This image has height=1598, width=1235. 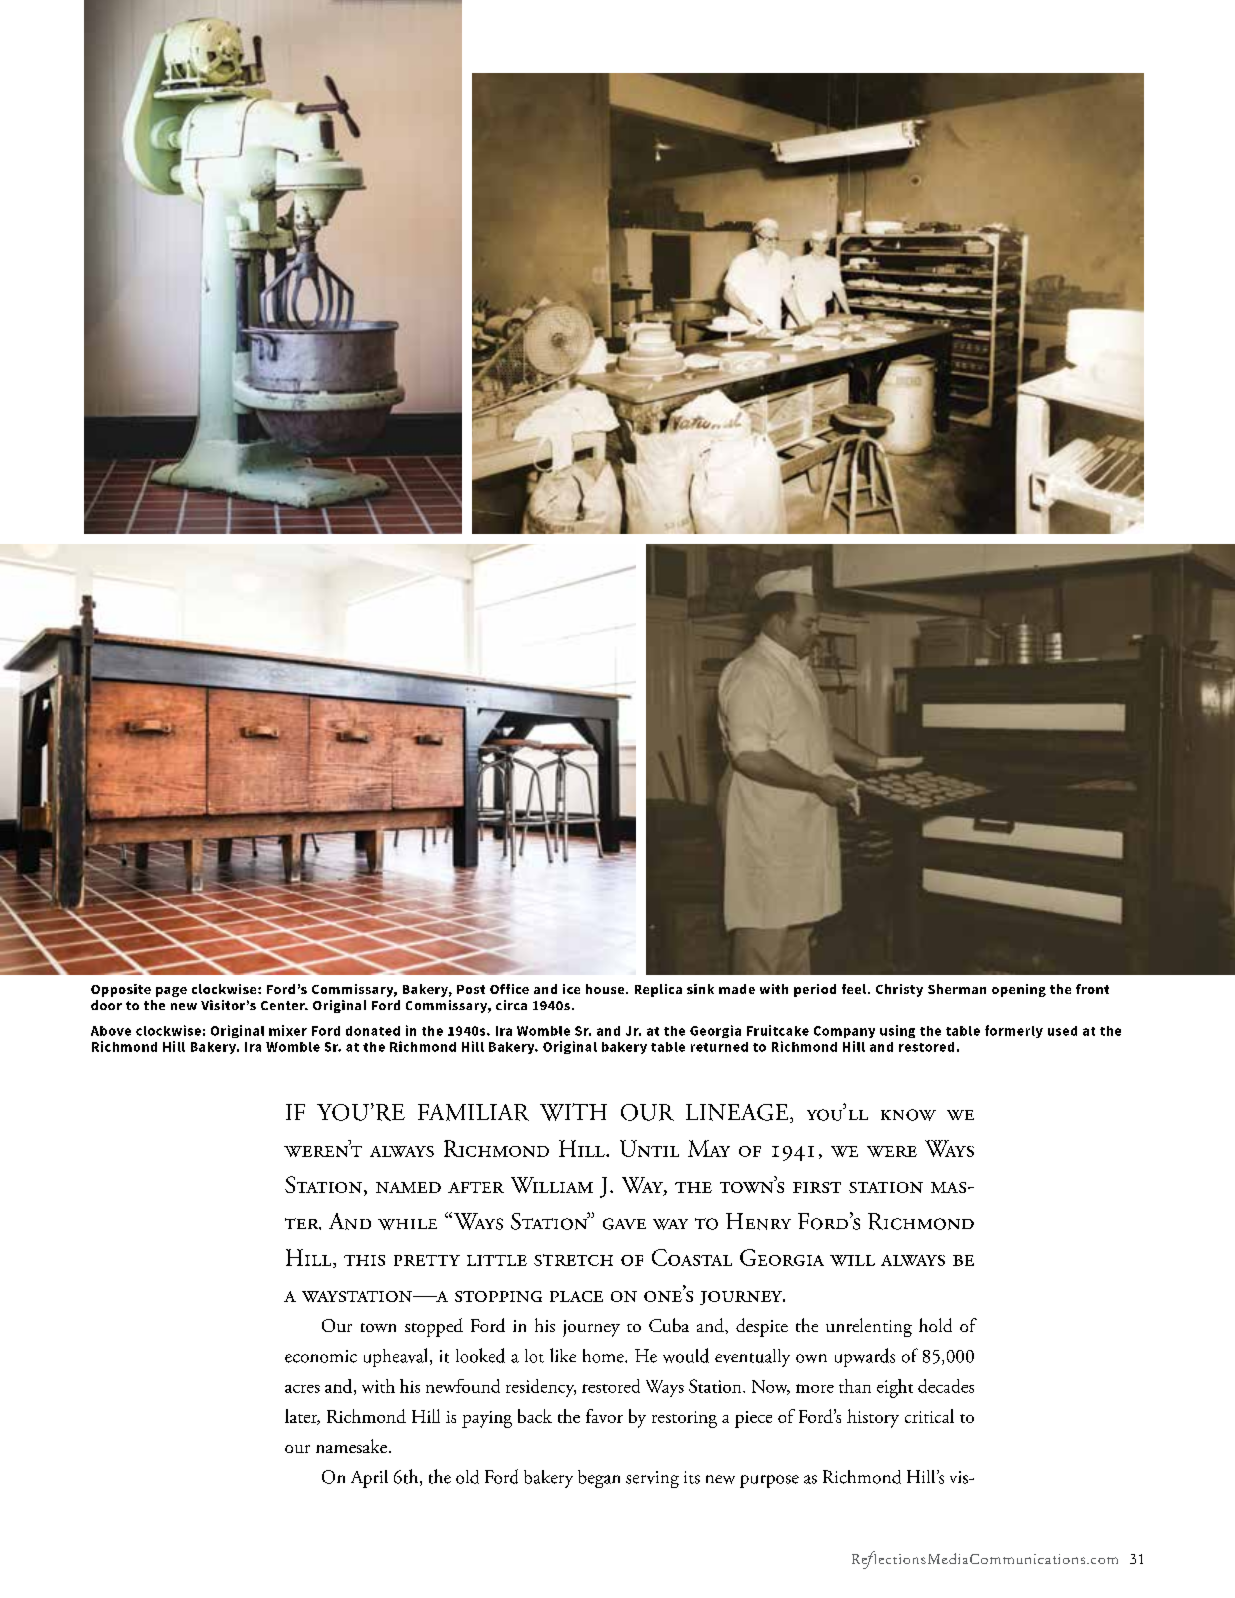 I want to click on namesake, so click(x=351, y=1446).
